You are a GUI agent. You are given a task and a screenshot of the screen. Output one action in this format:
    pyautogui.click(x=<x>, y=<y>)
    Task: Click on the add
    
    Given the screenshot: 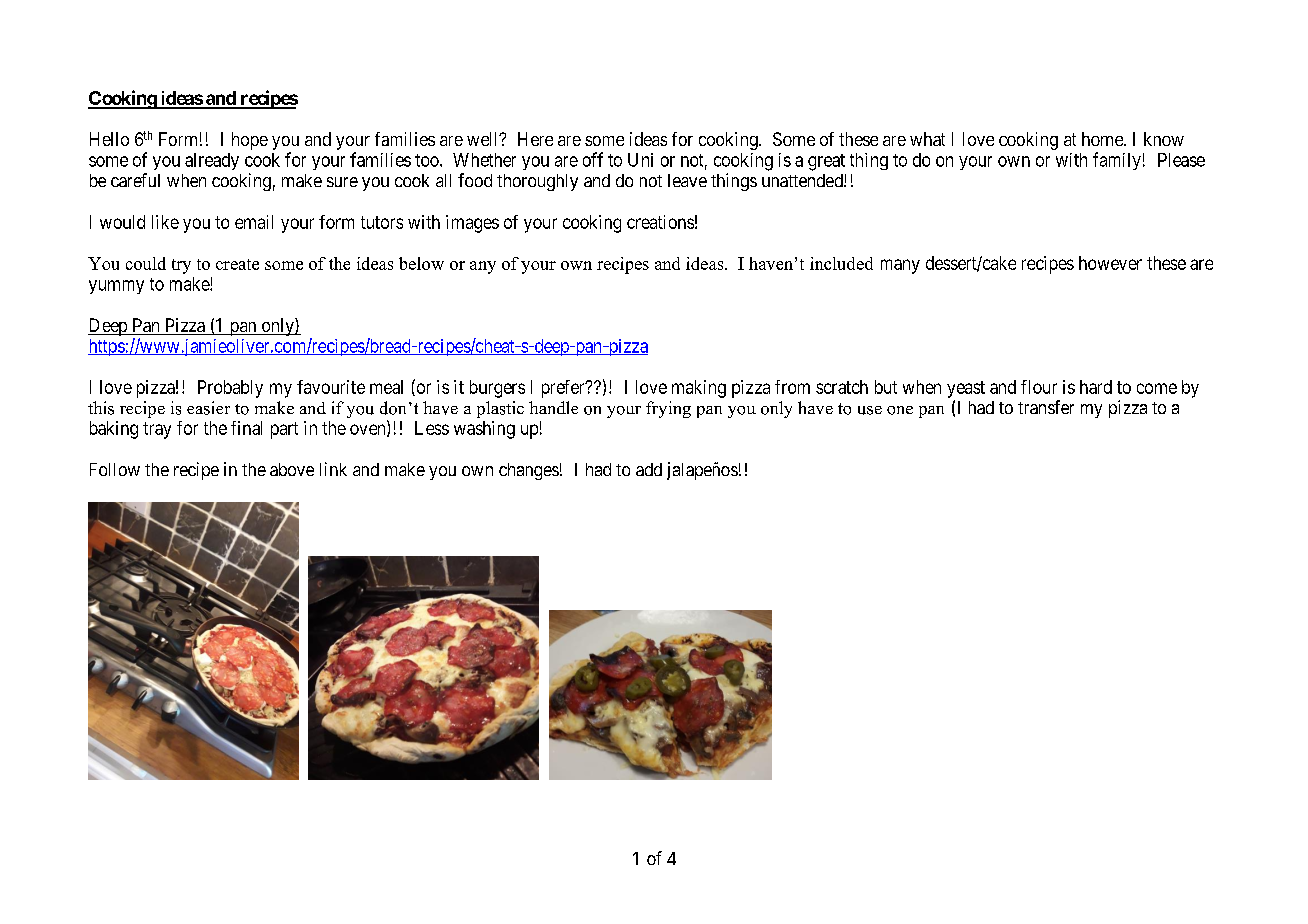 What is the action you would take?
    pyautogui.click(x=649, y=469)
